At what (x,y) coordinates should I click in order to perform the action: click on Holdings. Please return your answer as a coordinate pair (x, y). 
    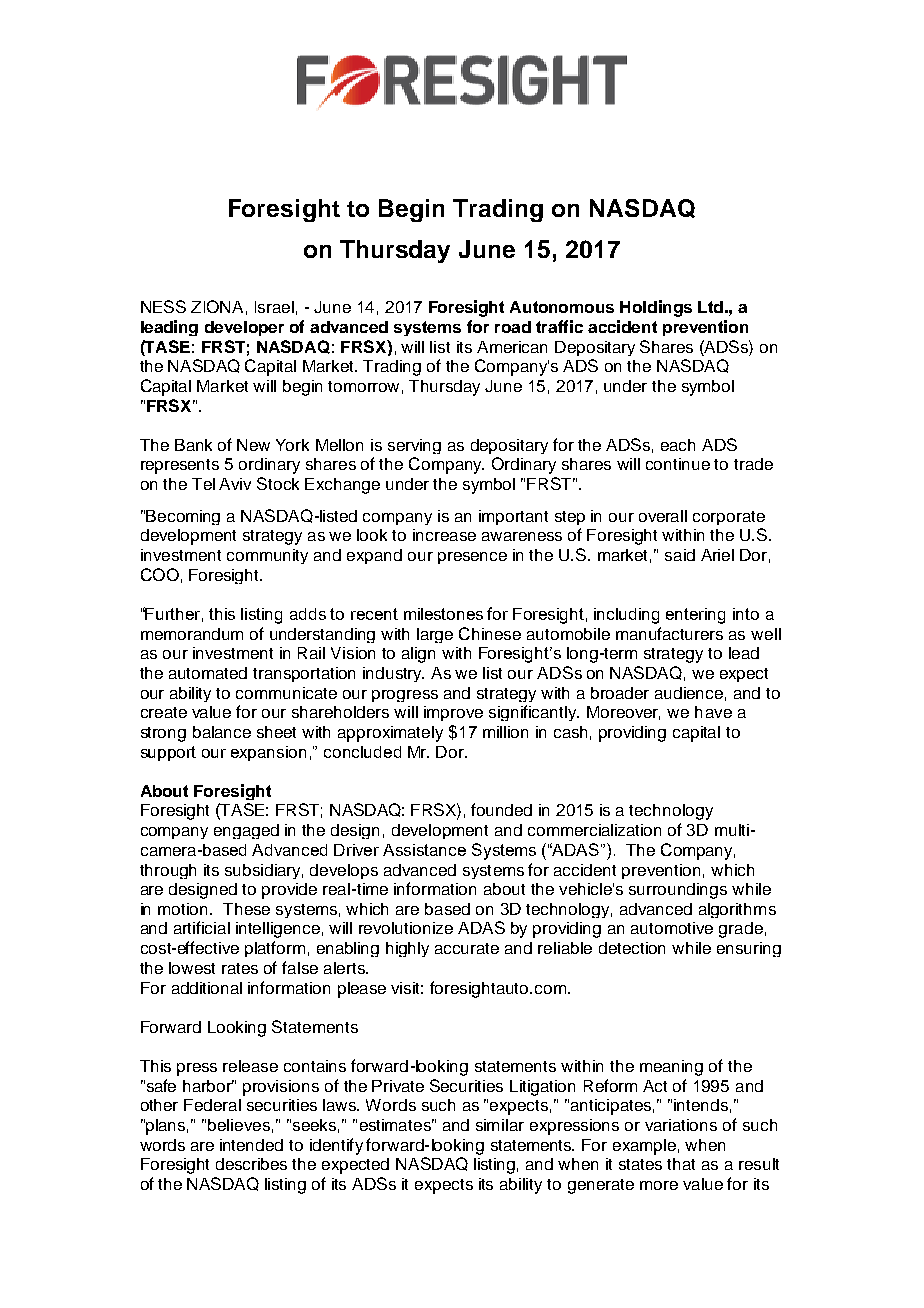
    Looking at the image, I should click on (656, 308).
